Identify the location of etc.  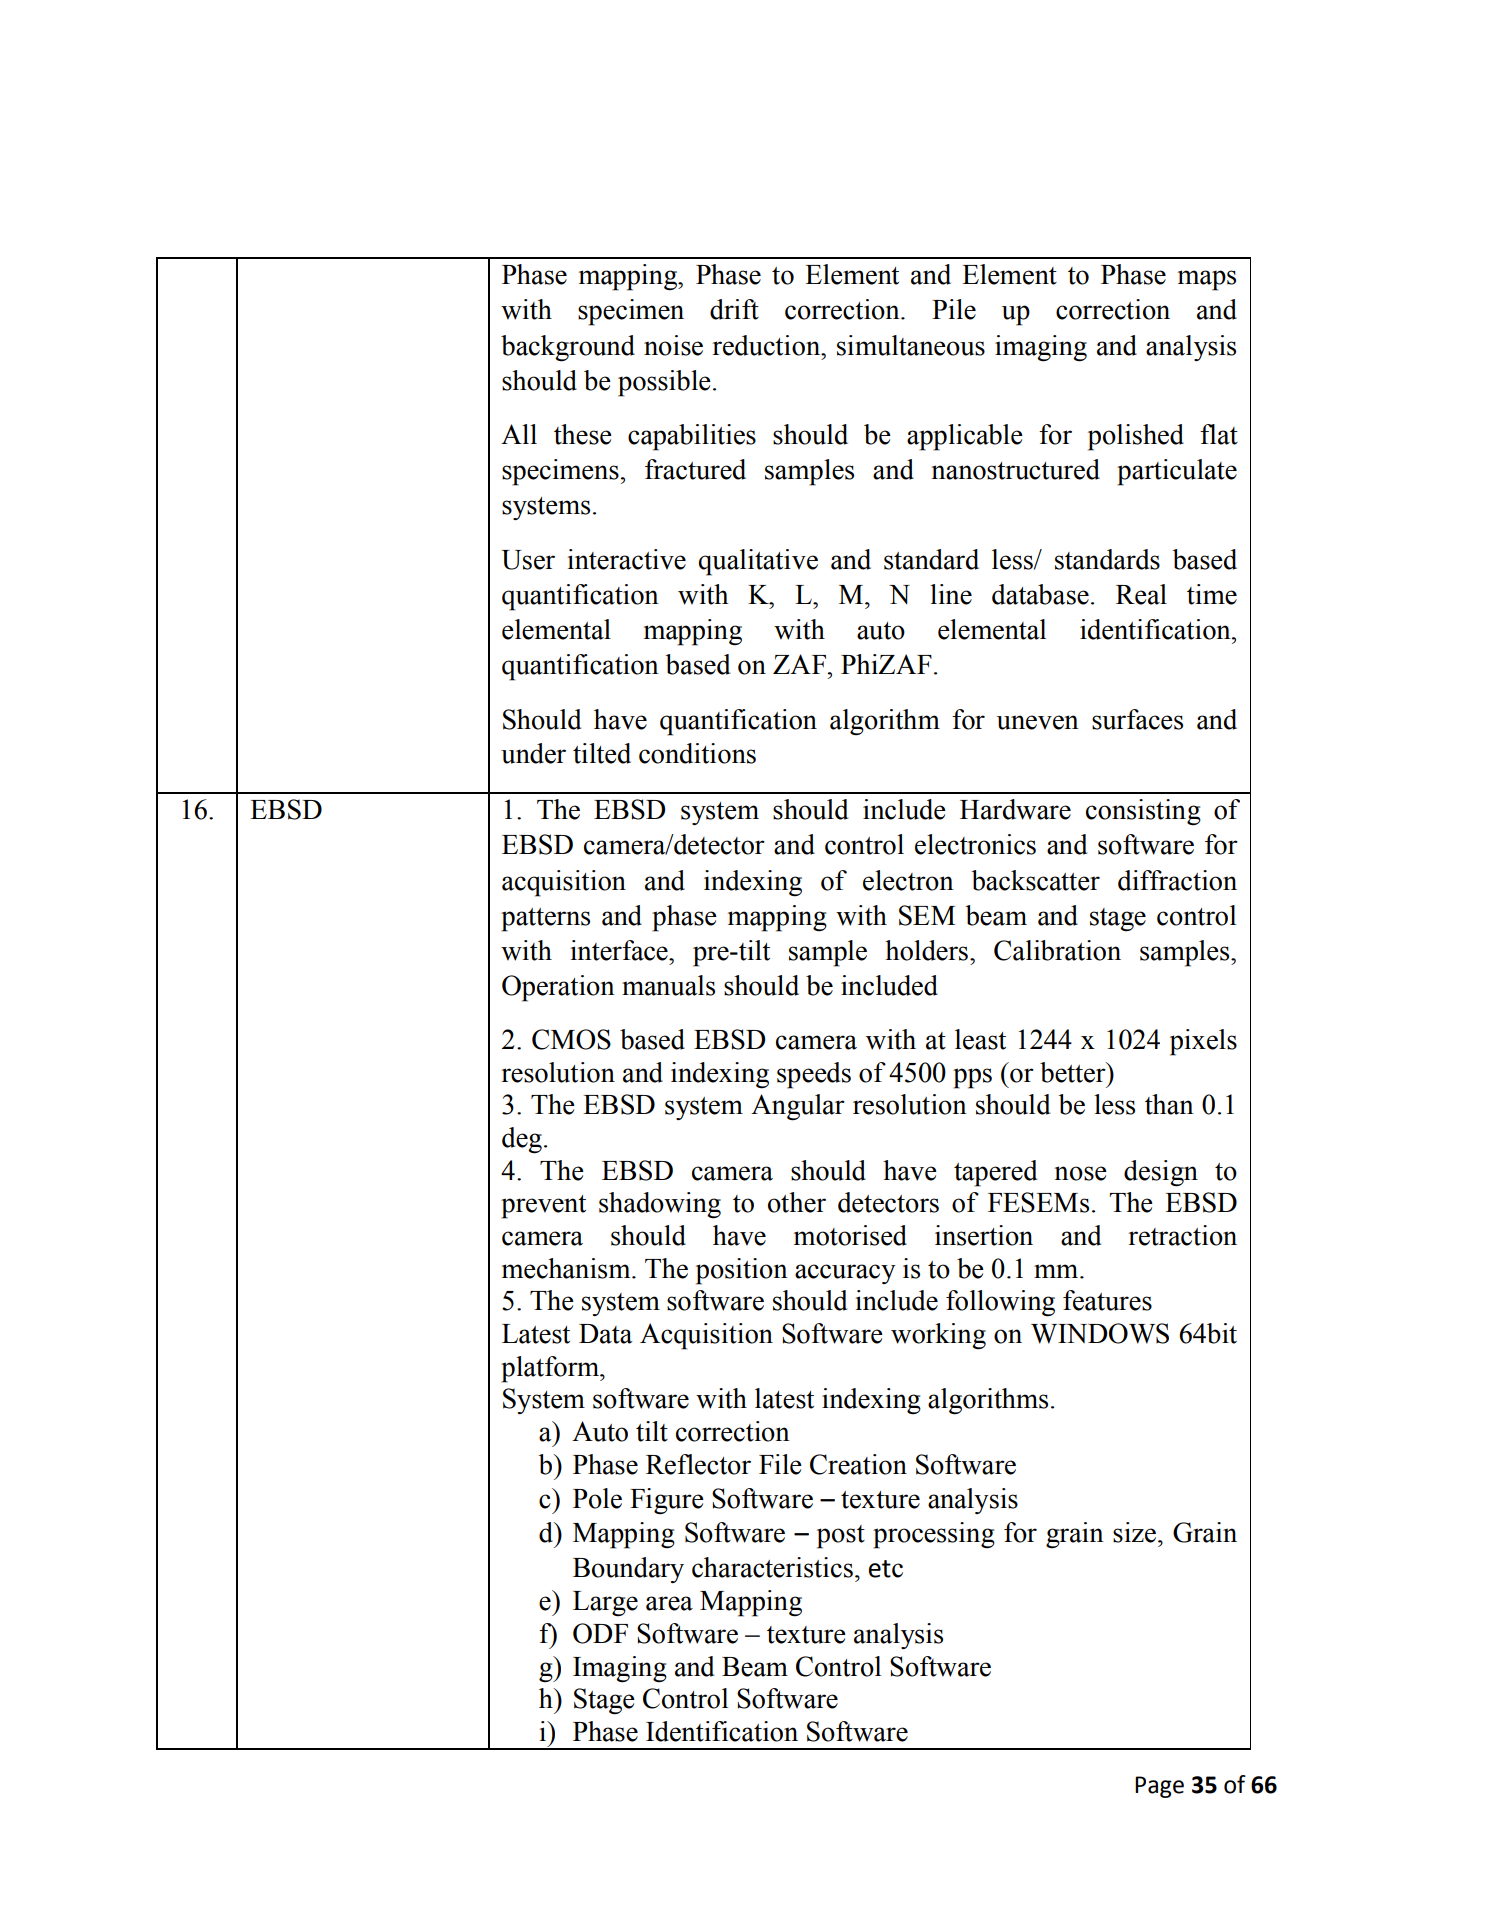
(886, 1569).
